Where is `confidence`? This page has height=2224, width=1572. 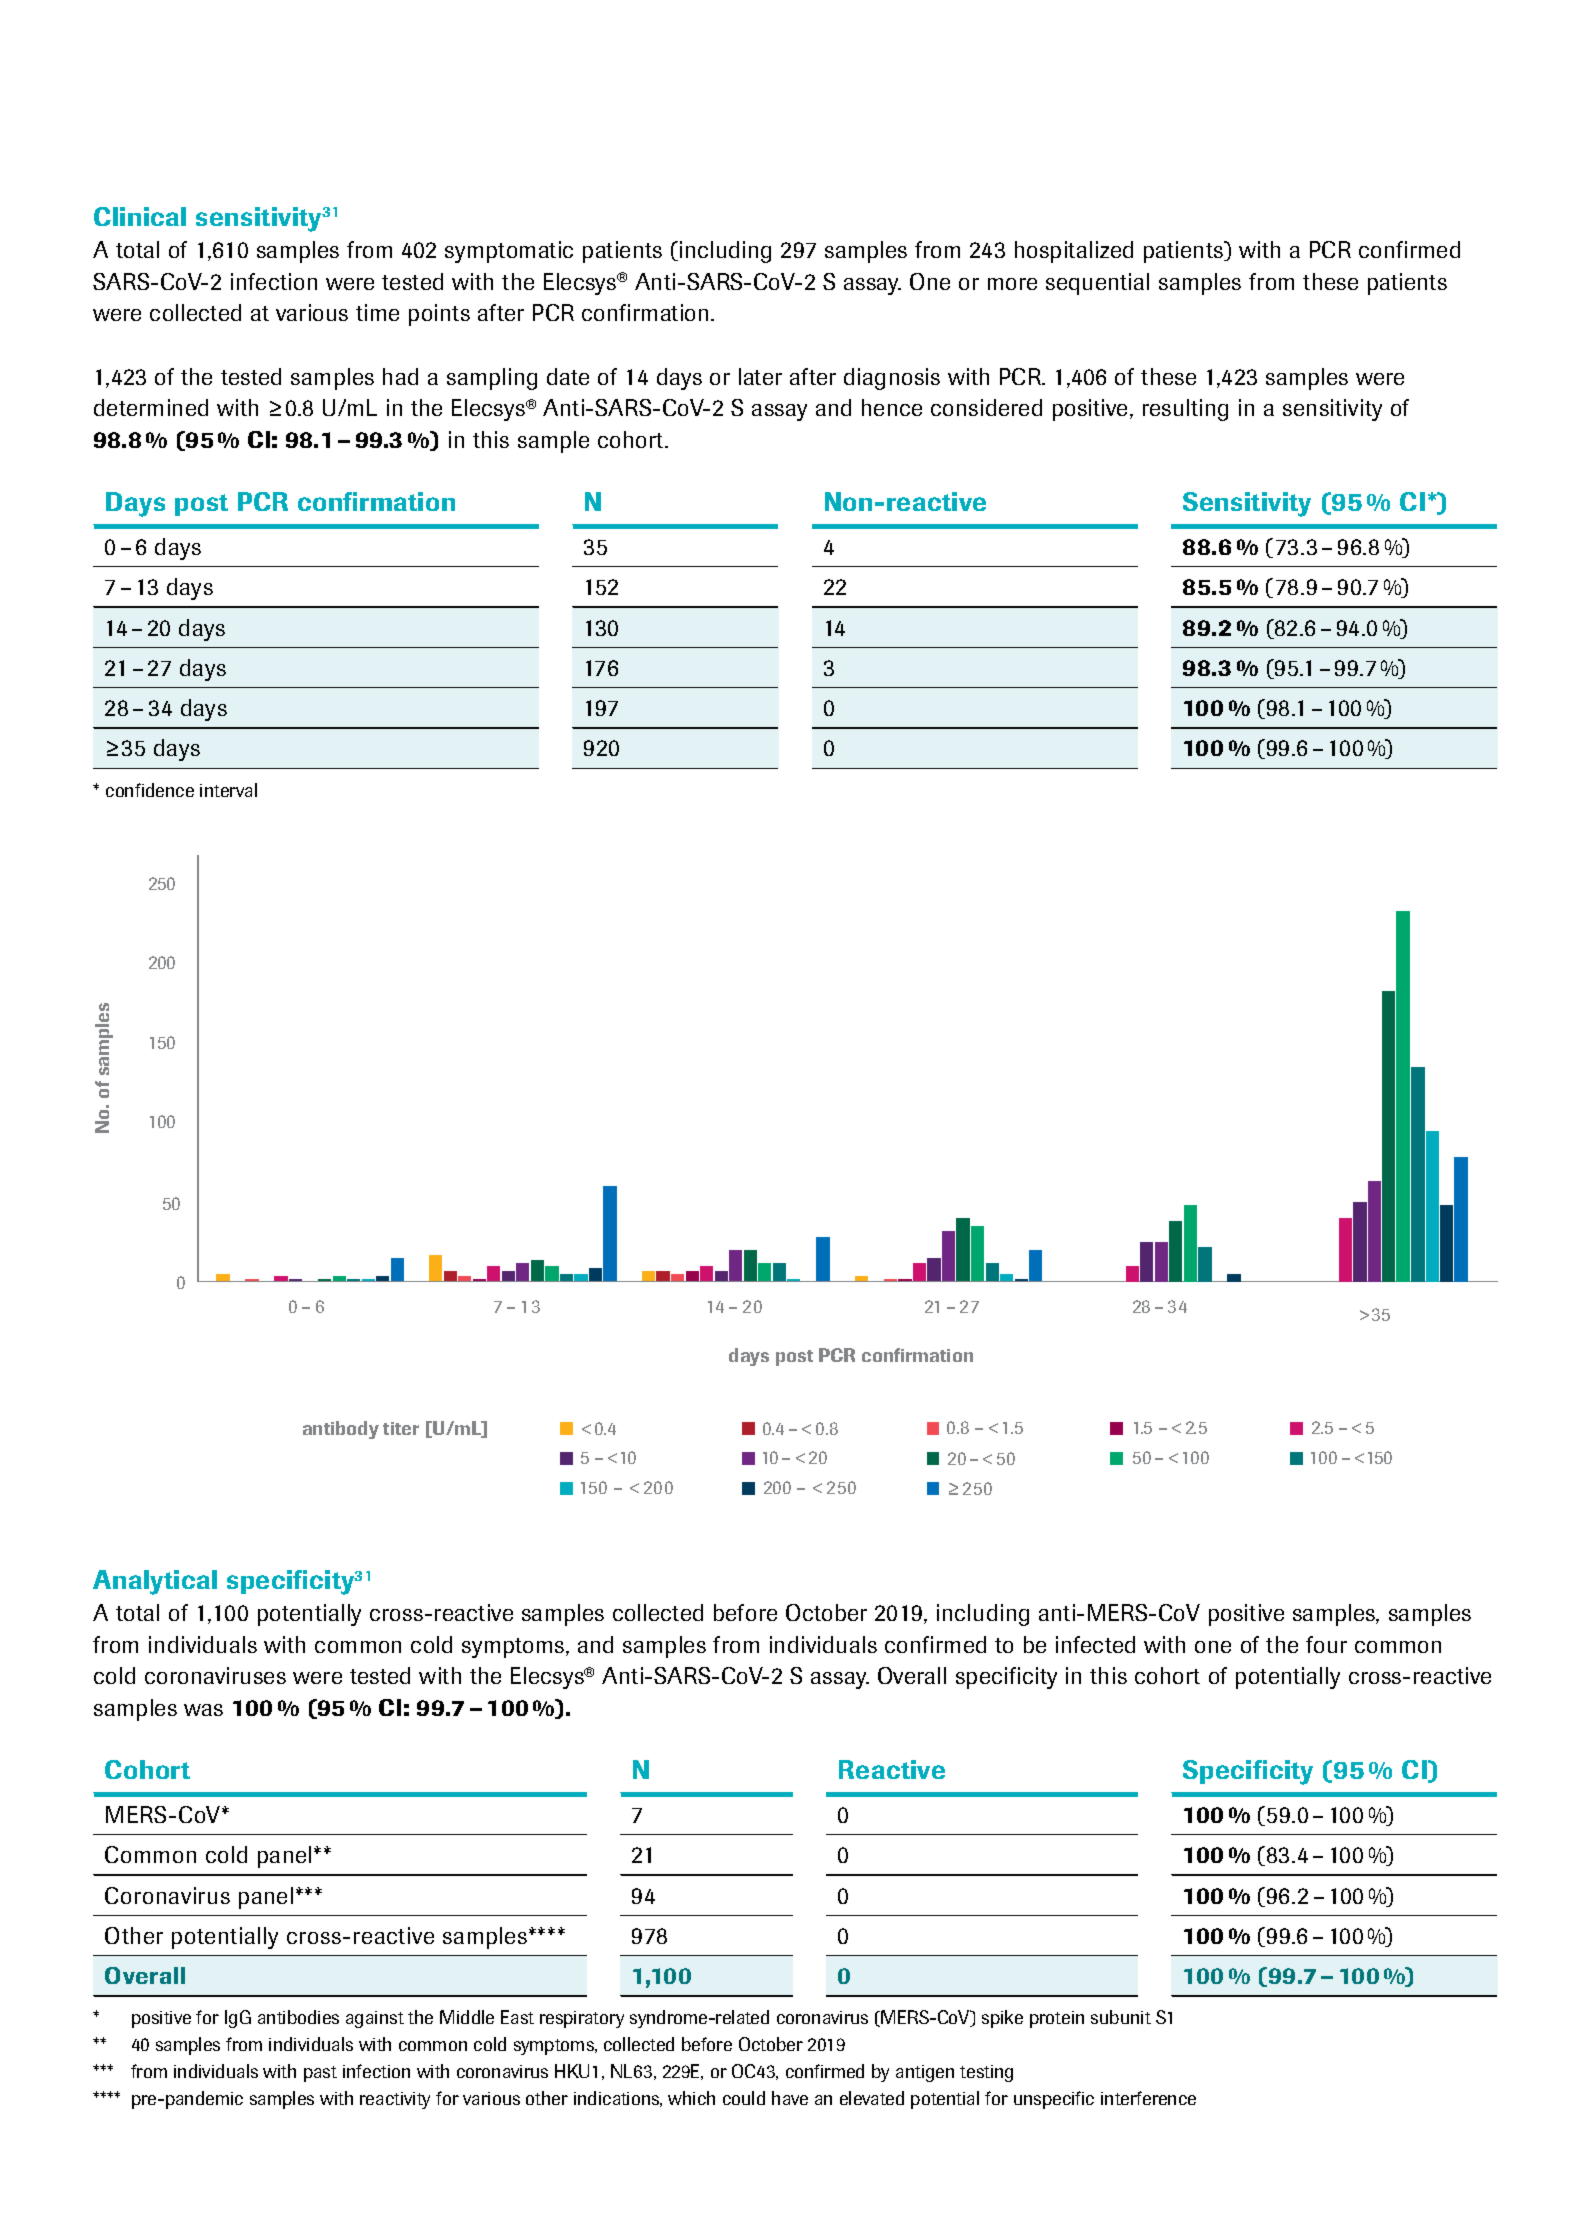
confidence is located at coordinates (150, 790).
